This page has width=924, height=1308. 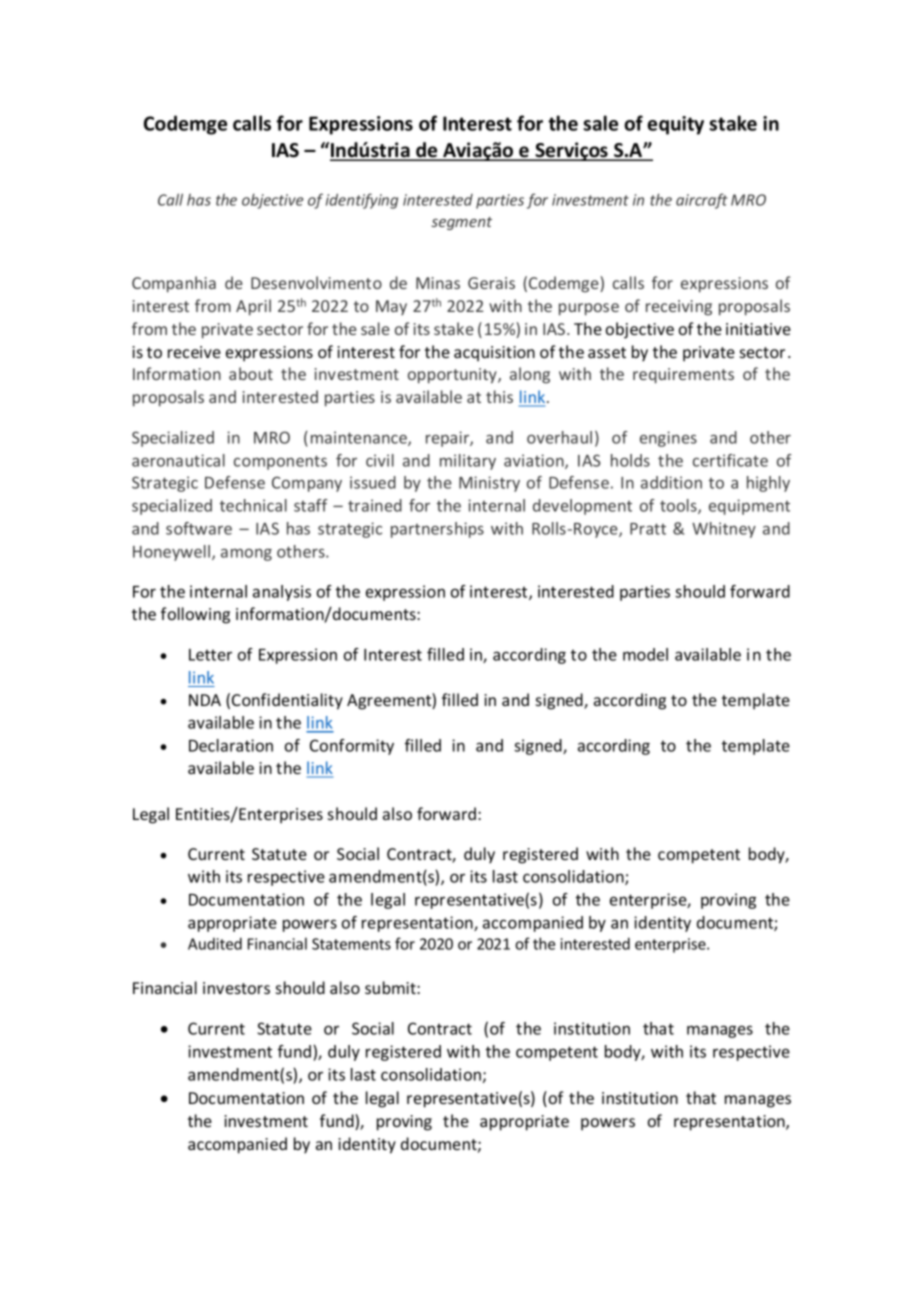 What do you see at coordinates (246, 555) in the page?
I see `among` at bounding box center [246, 555].
